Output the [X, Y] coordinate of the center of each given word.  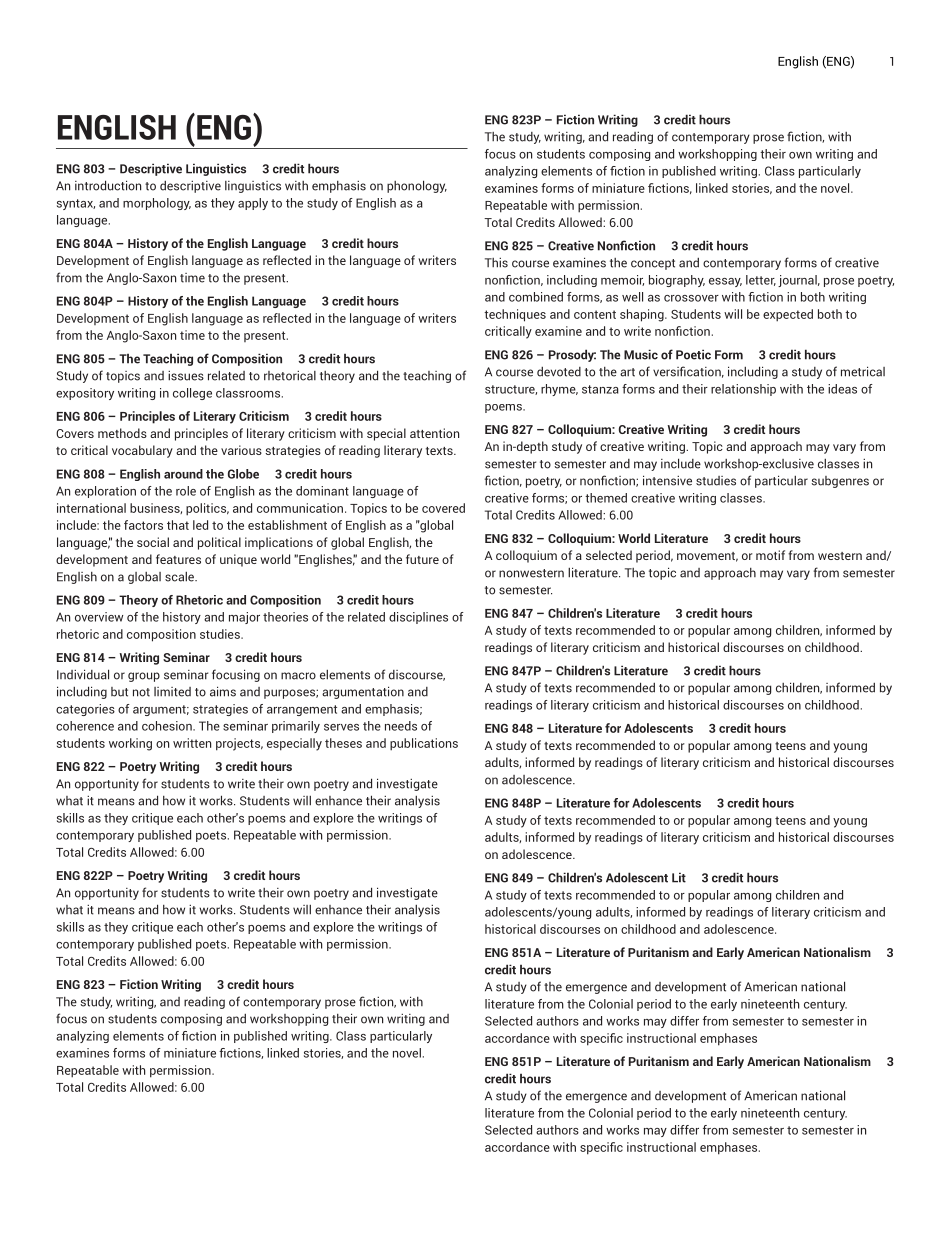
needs [401, 726]
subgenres [840, 482]
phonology [417, 186]
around [183, 474]
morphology [157, 204]
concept [653, 264]
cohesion [168, 726]
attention [434, 433]
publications [424, 744]
